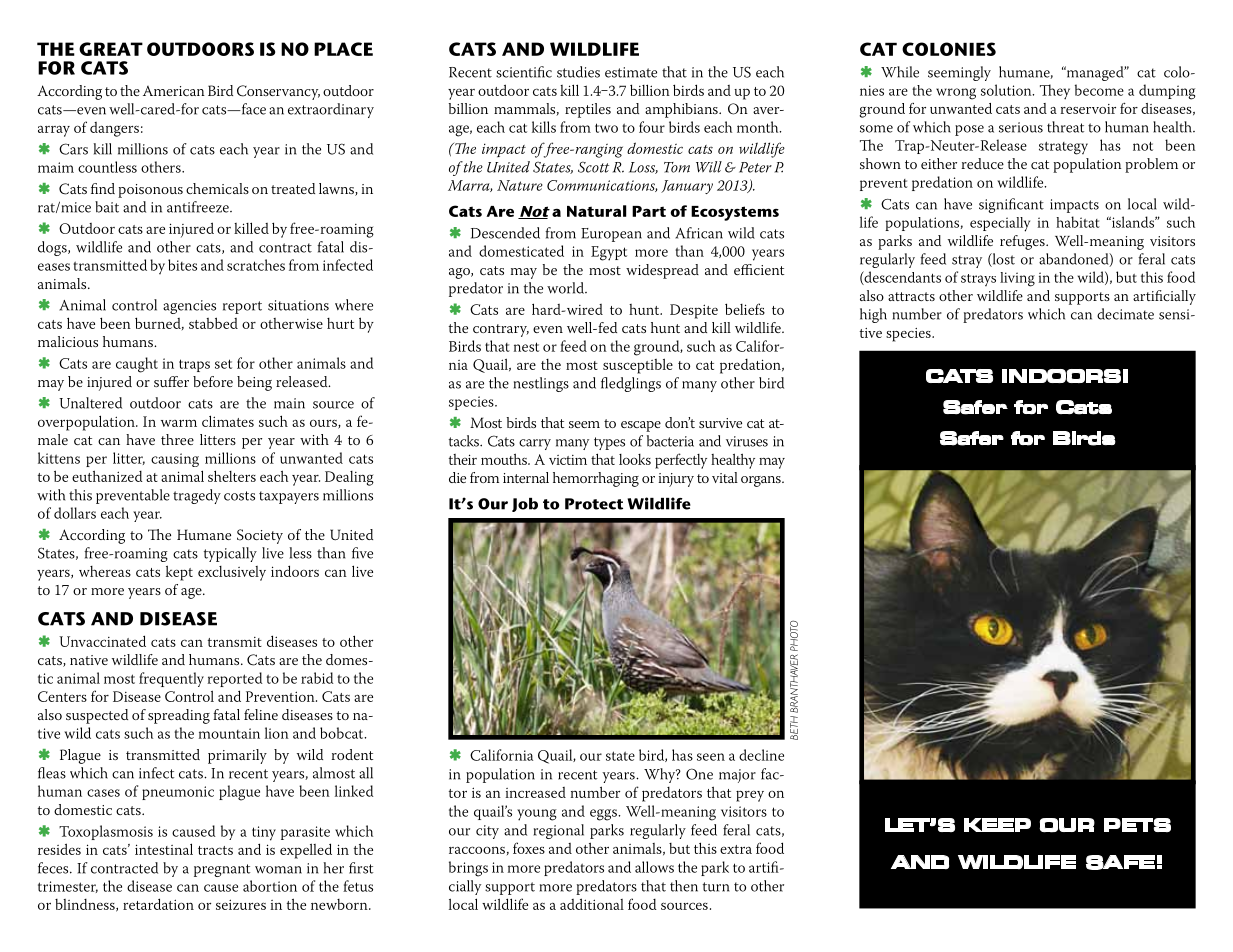 Image resolution: width=1233 pixels, height=952 pixels. What do you see at coordinates (761, 755) in the screenshot?
I see `decline` at bounding box center [761, 755].
